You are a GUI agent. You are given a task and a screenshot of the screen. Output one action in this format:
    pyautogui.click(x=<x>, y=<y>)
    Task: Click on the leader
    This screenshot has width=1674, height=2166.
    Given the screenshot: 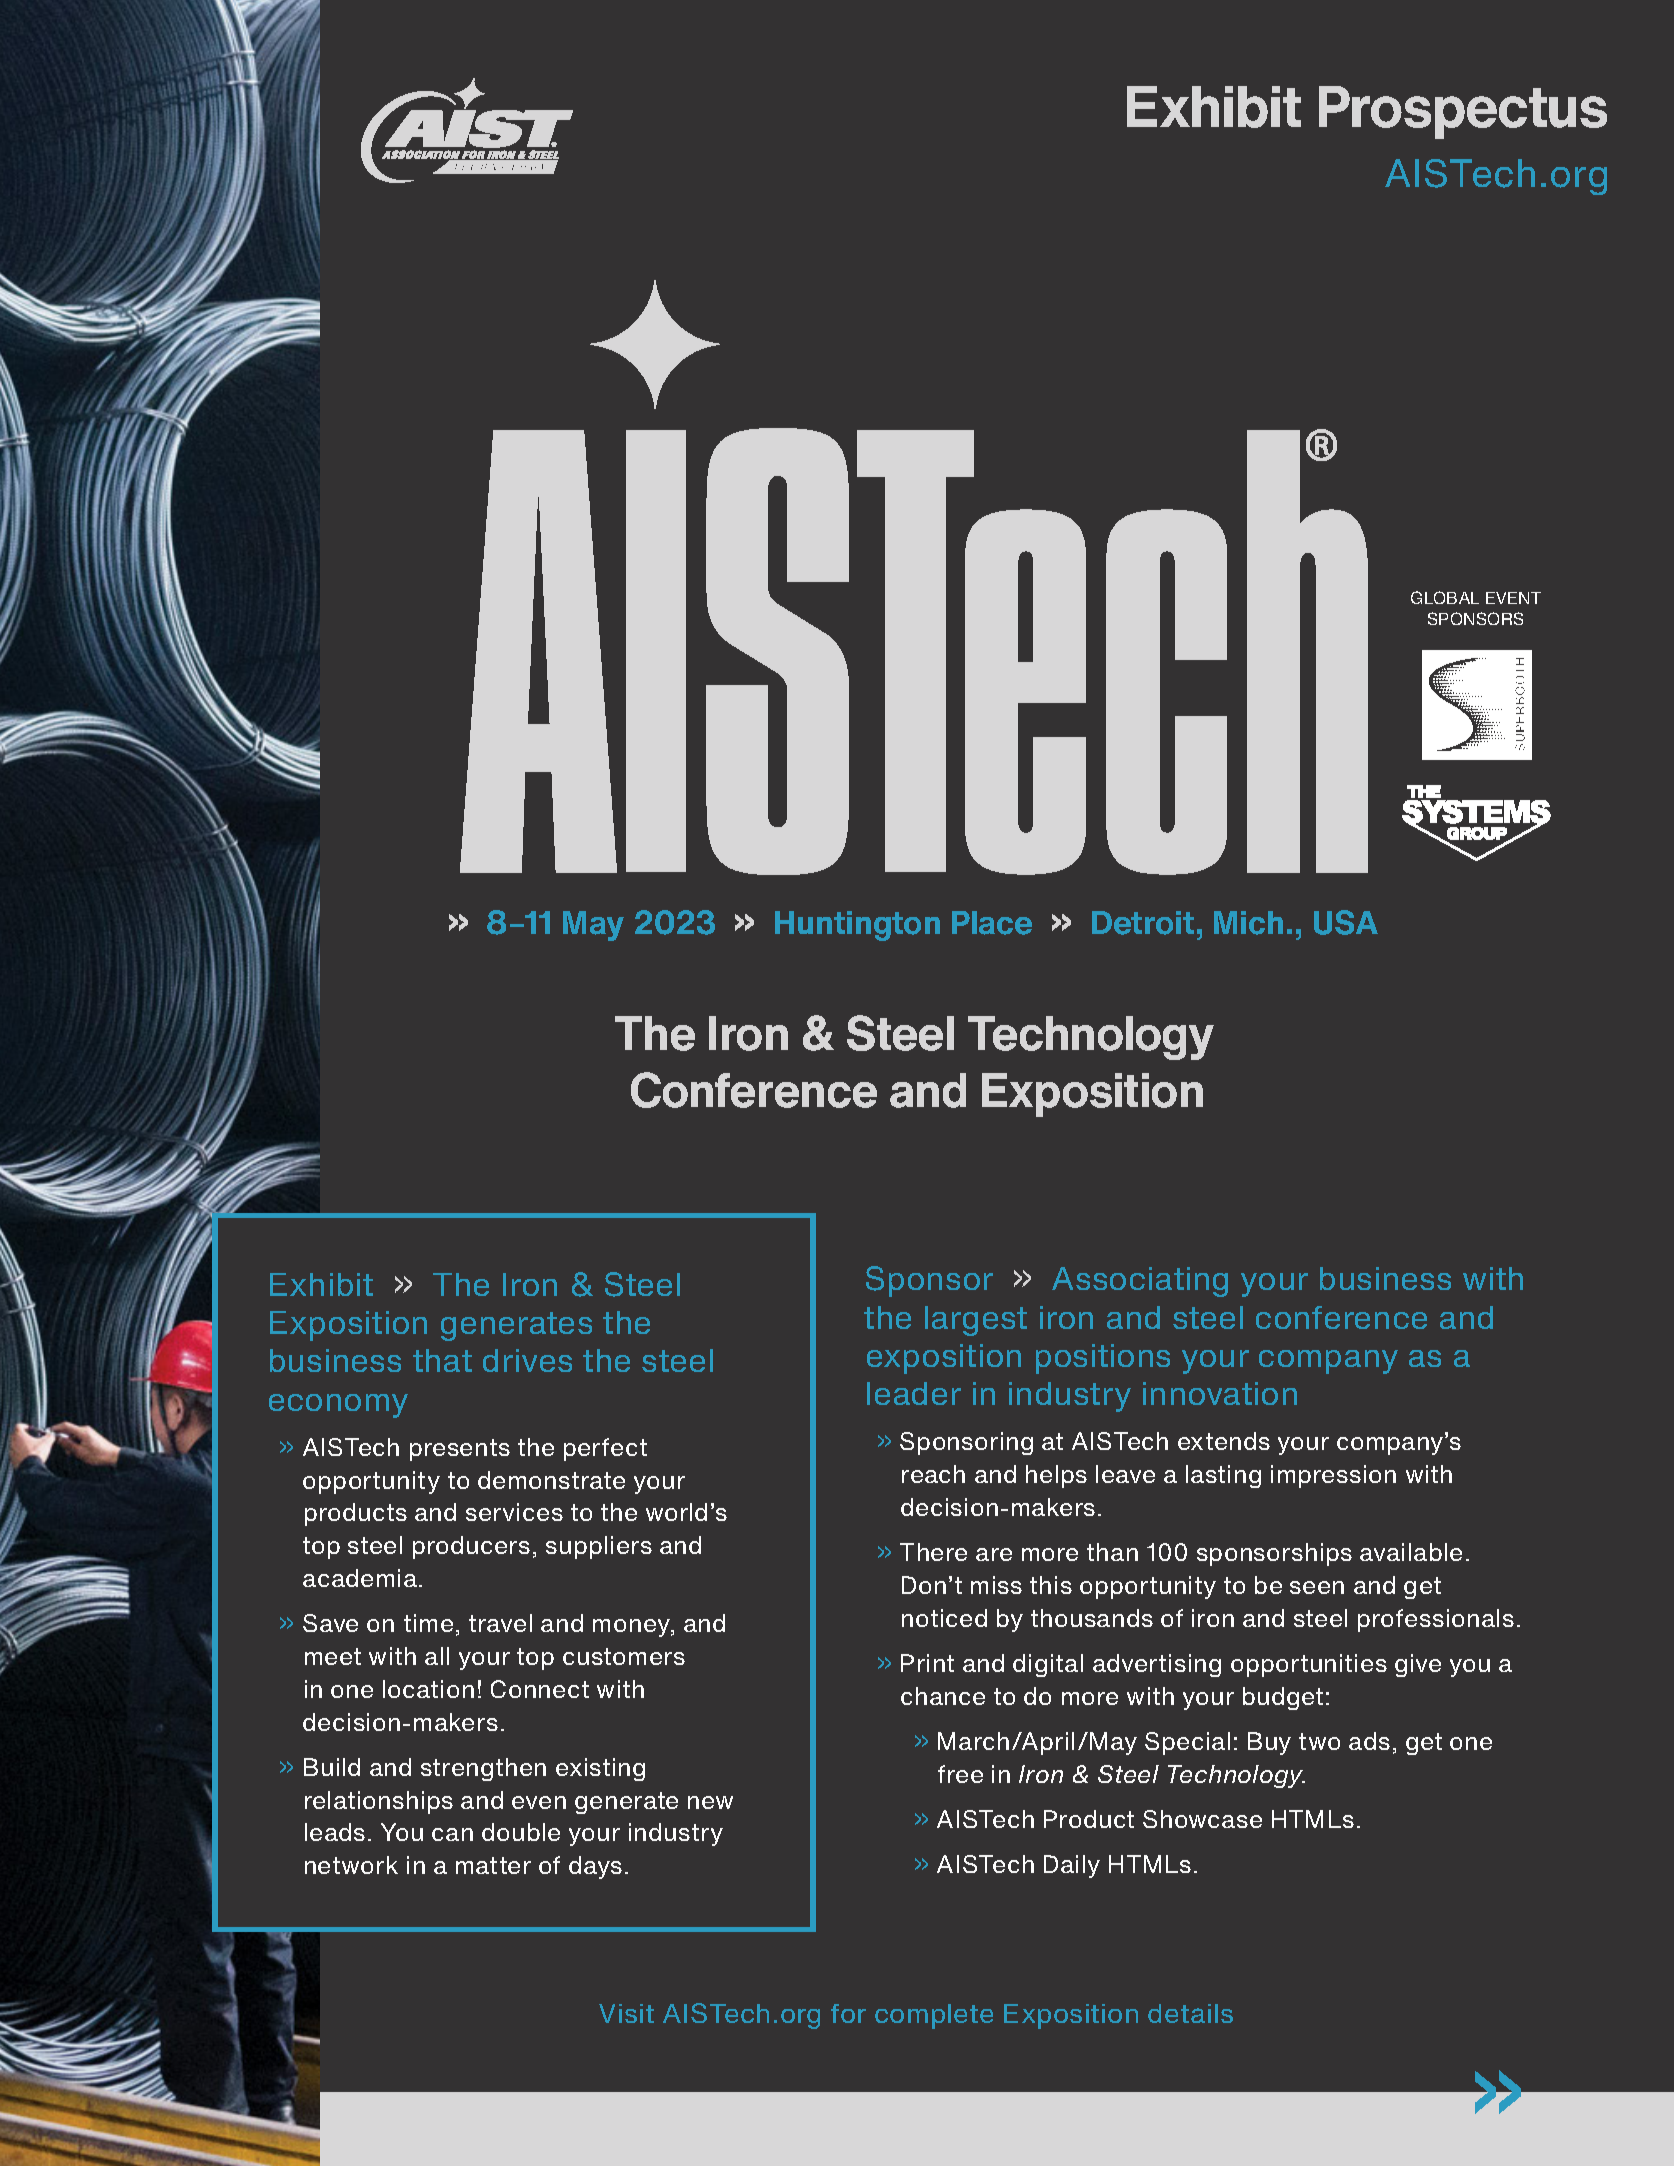 What is the action you would take?
    pyautogui.click(x=914, y=1393)
